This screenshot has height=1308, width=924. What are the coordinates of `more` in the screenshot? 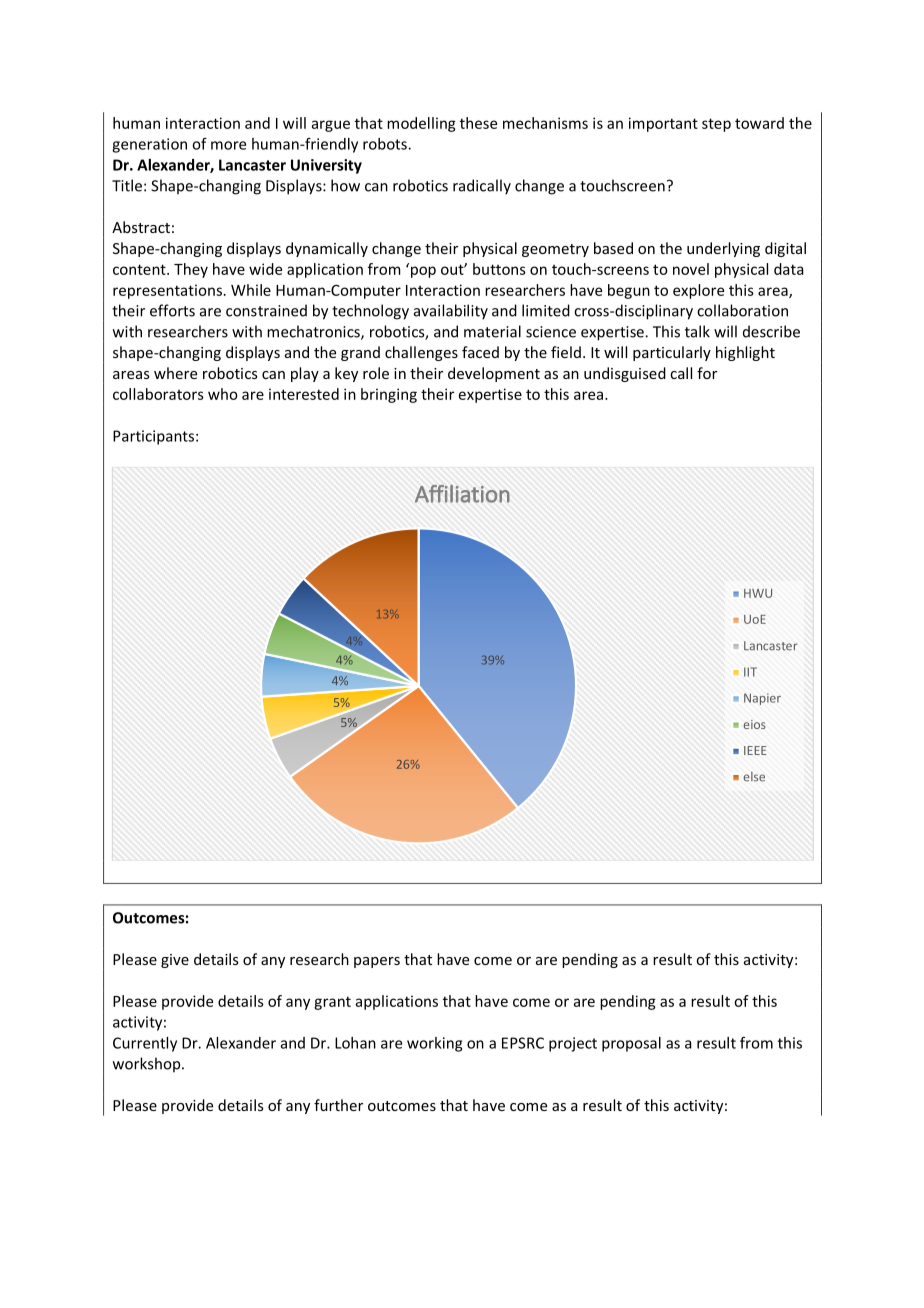 It's located at (228, 145).
